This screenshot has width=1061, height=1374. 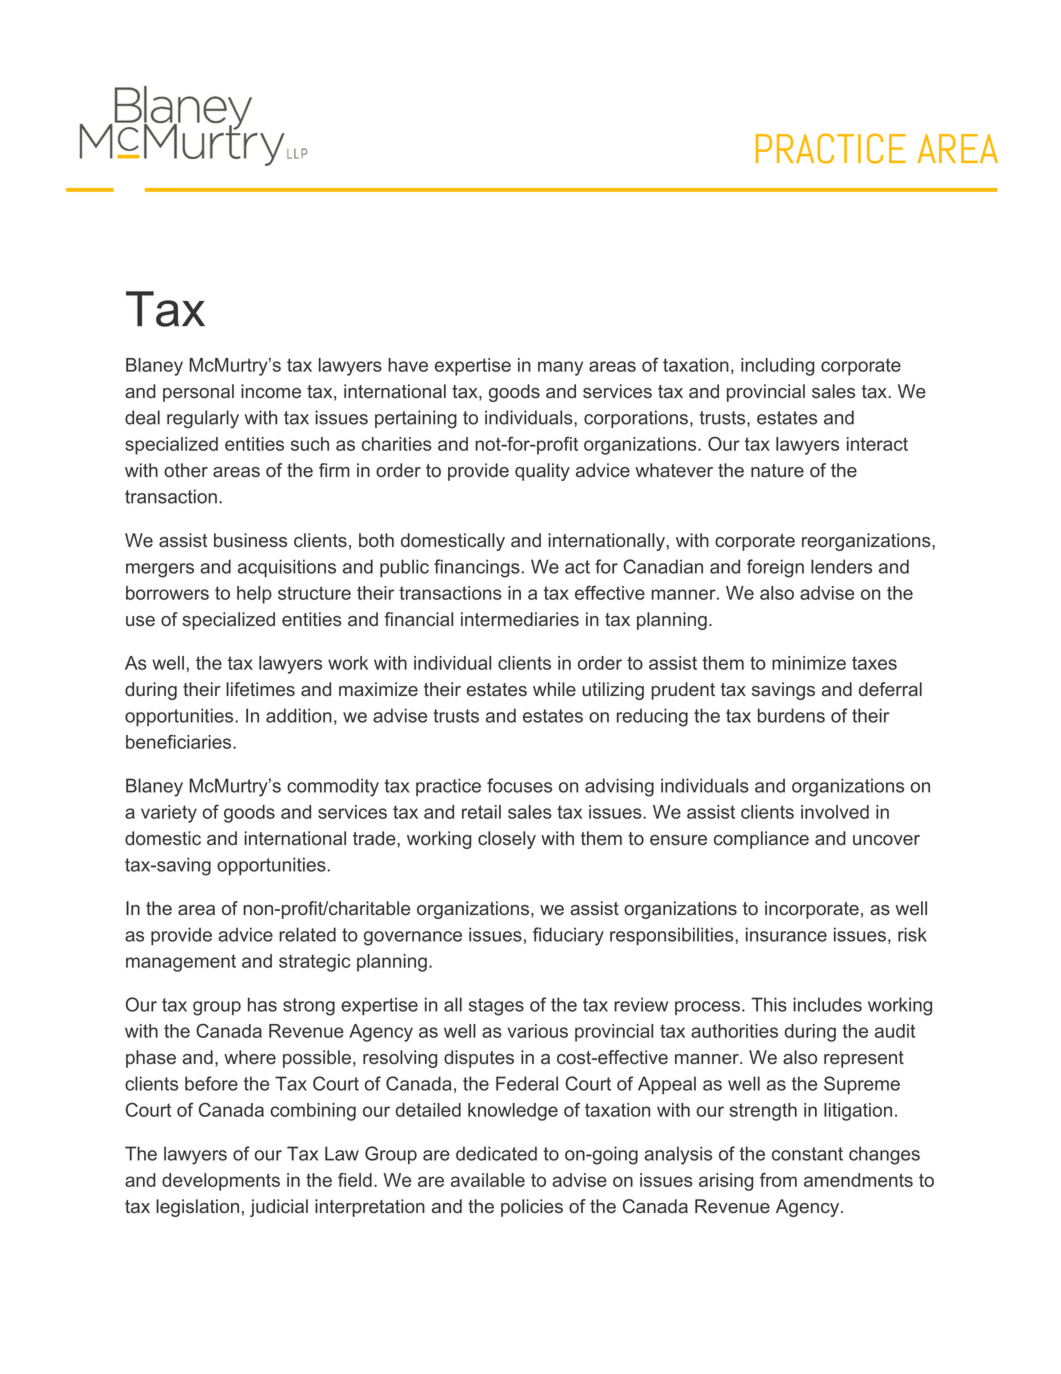 What do you see at coordinates (221, 1182) in the screenshot?
I see `developments` at bounding box center [221, 1182].
